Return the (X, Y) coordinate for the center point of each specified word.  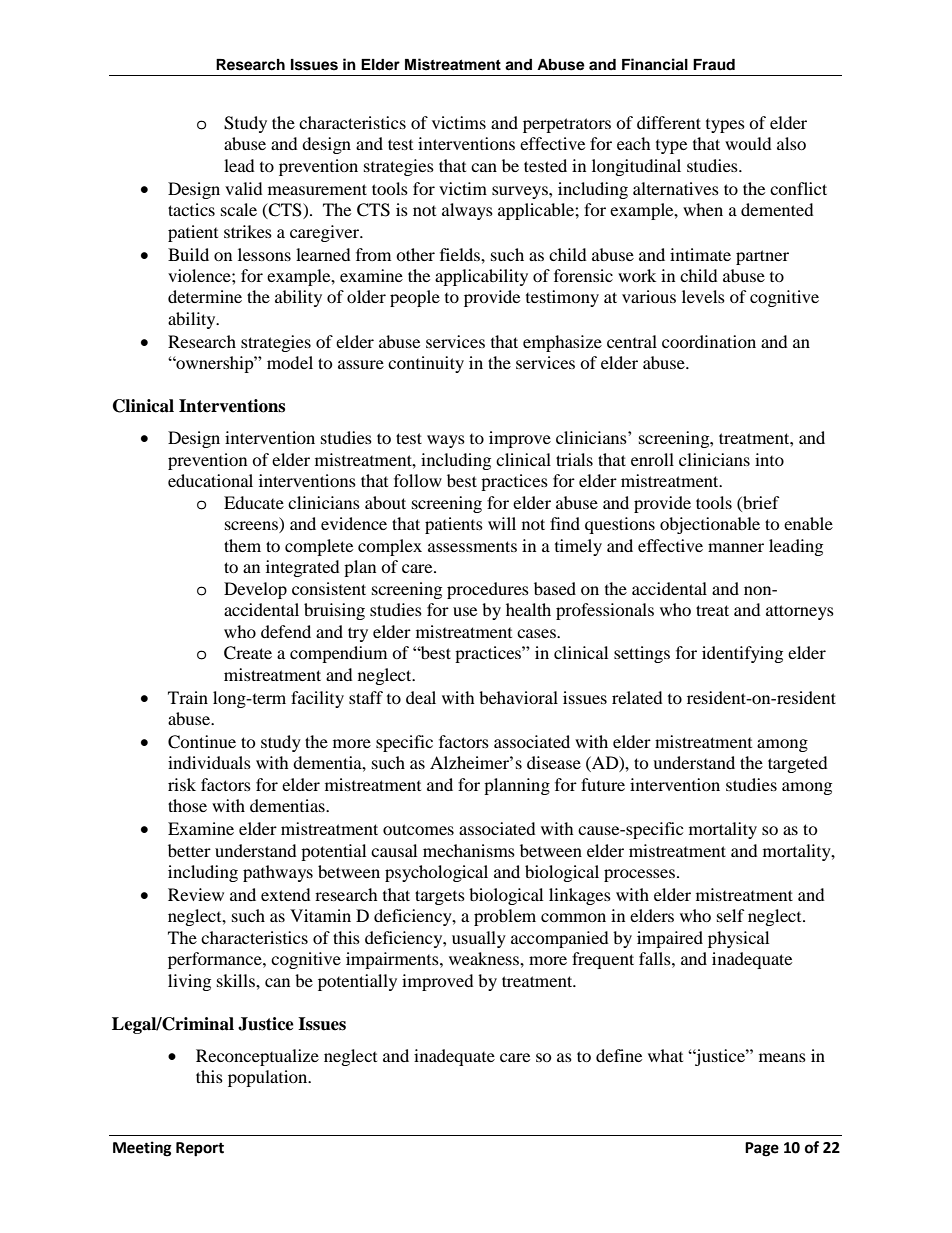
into (769, 459)
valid (244, 188)
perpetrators (567, 125)
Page (762, 1149)
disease (554, 762)
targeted (798, 764)
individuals (209, 762)
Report (200, 1149)
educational (210, 480)
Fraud (714, 64)
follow (418, 480)
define (619, 1055)
